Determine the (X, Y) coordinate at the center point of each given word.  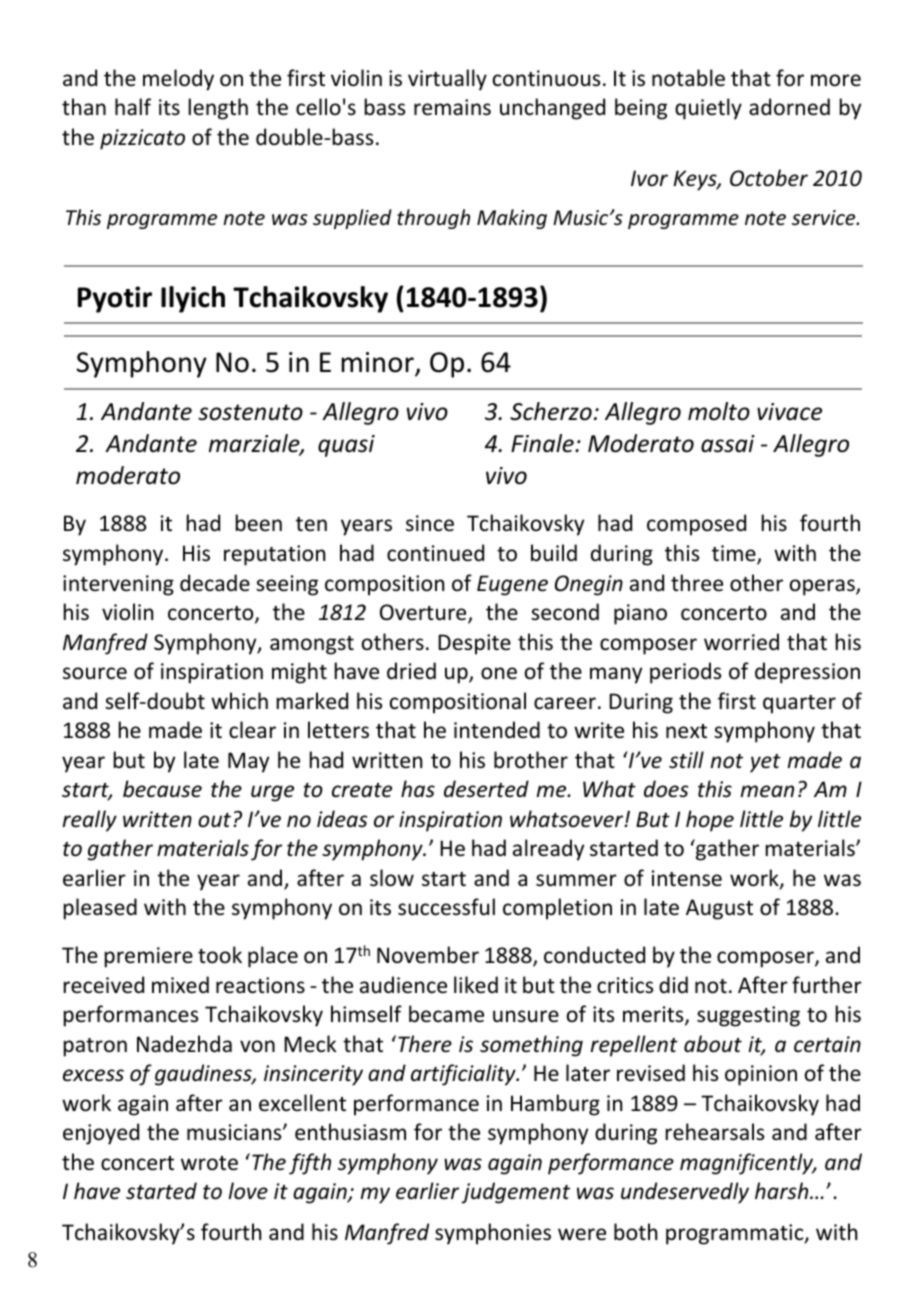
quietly (708, 109)
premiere (149, 957)
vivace (789, 412)
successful (446, 907)
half (133, 106)
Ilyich (193, 299)
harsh (783, 1191)
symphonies (493, 1234)
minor (378, 364)
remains (452, 107)
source (95, 673)
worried (741, 642)
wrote (209, 1163)
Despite (474, 644)
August (719, 909)
